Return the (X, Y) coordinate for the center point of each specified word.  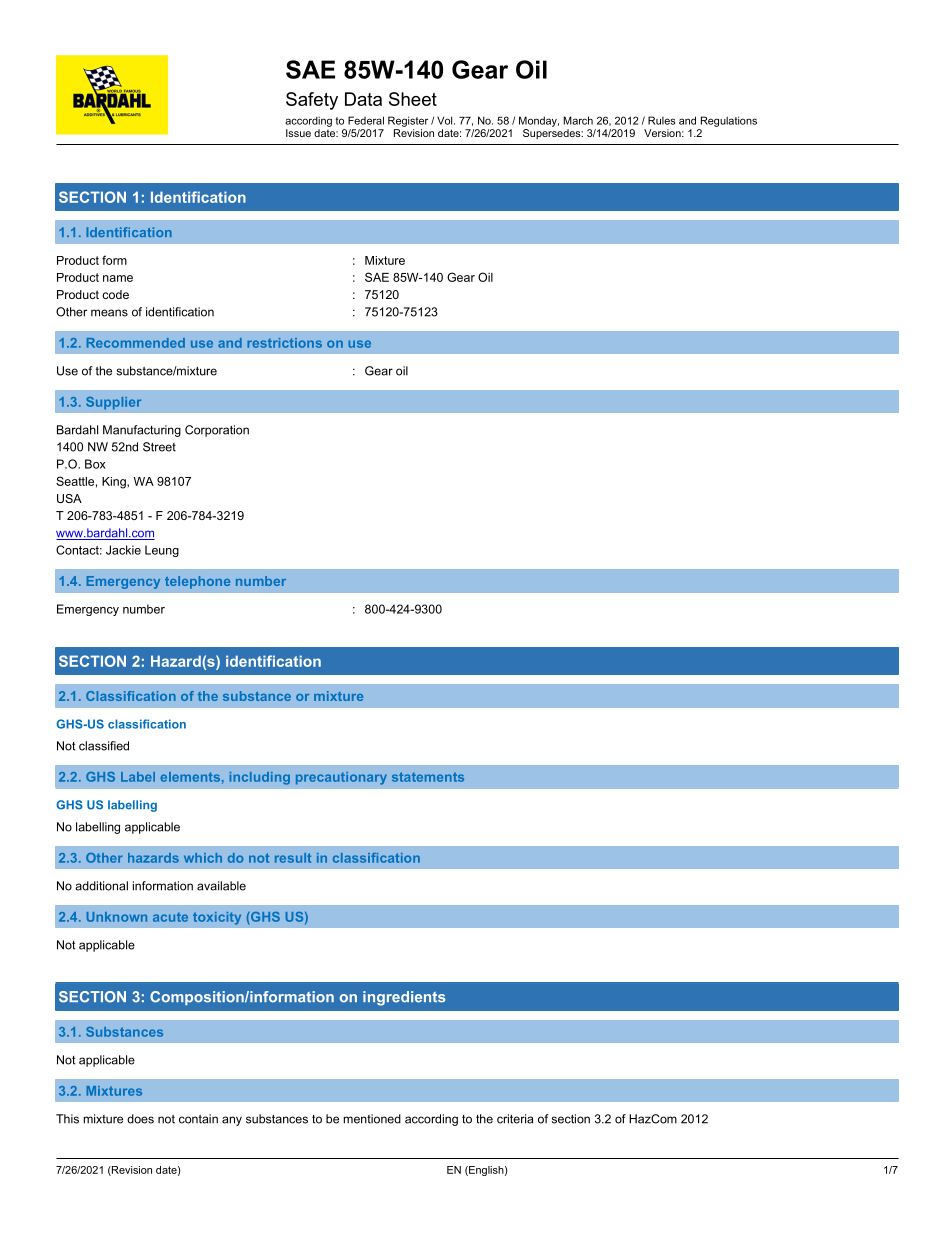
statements (428, 777)
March (578, 120)
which (203, 858)
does (140, 1119)
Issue (298, 133)
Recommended (136, 343)
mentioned (372, 1119)
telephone (197, 582)
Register (408, 121)
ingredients (404, 998)
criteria (515, 1119)
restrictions (284, 343)
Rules (661, 120)
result (293, 858)
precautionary (341, 778)
